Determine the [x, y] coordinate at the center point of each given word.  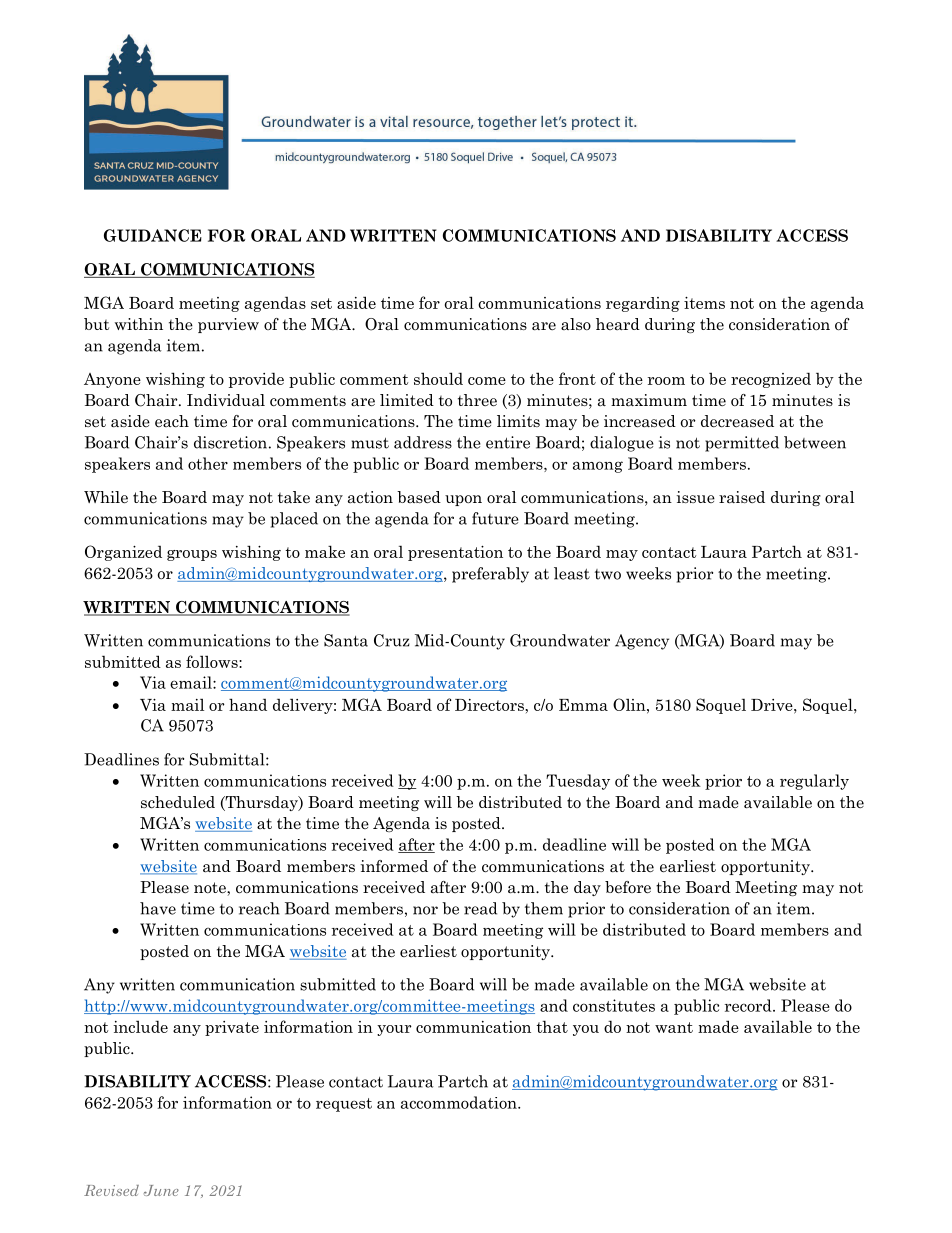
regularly [814, 782]
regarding [643, 304]
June [161, 1190]
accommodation [460, 1102]
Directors [490, 705]
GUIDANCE [153, 235]
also [576, 324]
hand [248, 704]
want [674, 1027]
